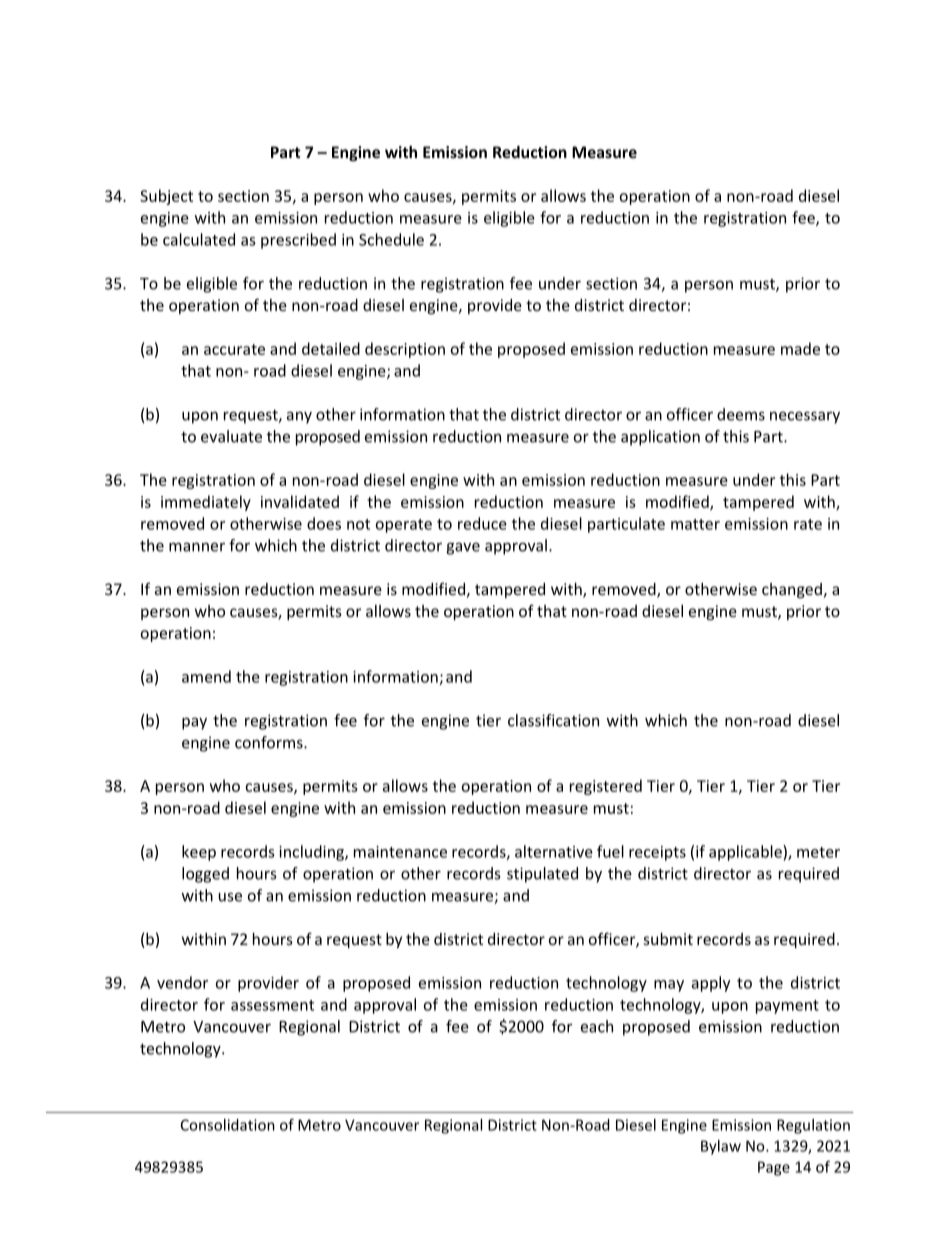  What do you see at coordinates (228, 1125) in the page?
I see `Consolidation` at bounding box center [228, 1125].
